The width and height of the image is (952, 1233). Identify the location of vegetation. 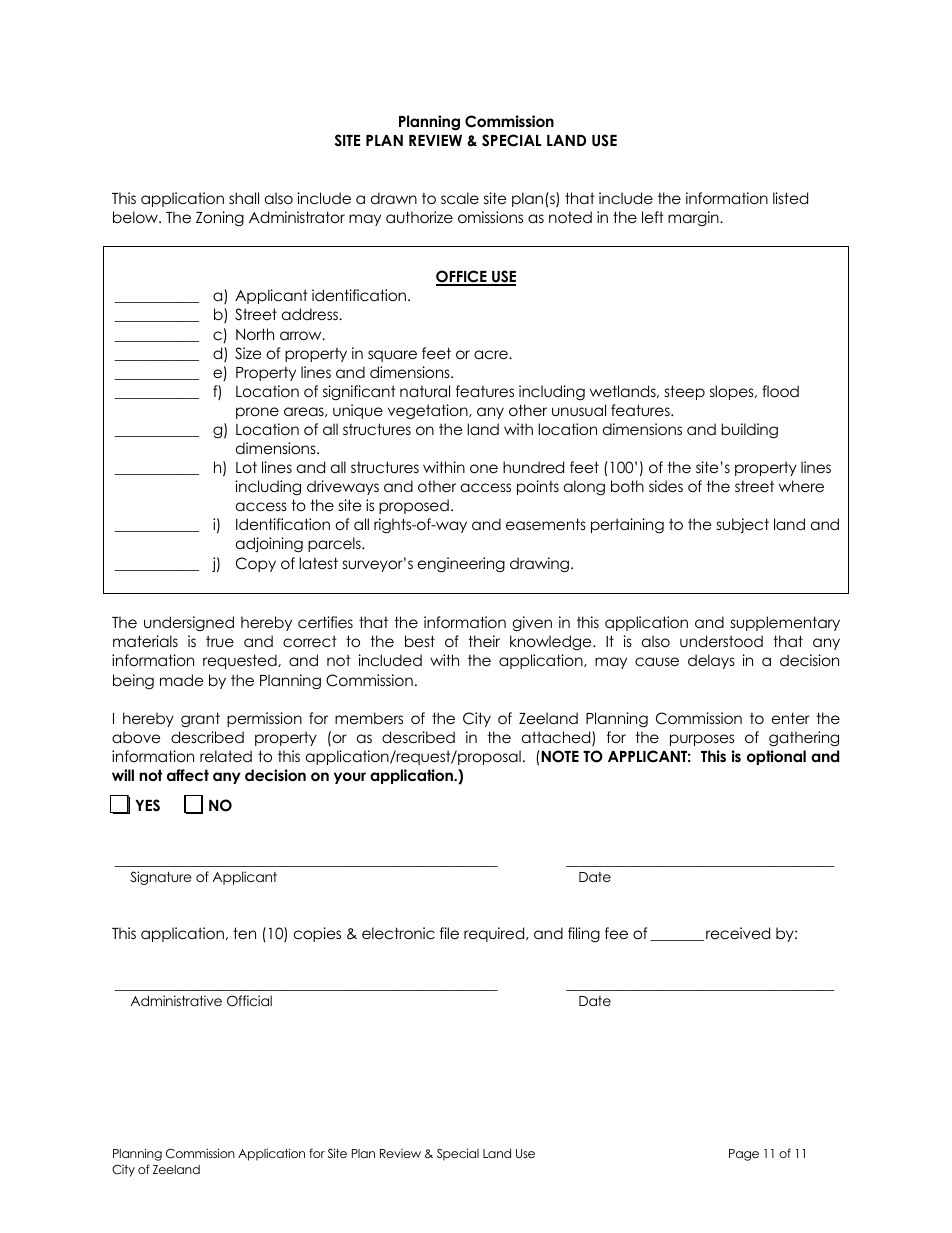
(429, 412).
